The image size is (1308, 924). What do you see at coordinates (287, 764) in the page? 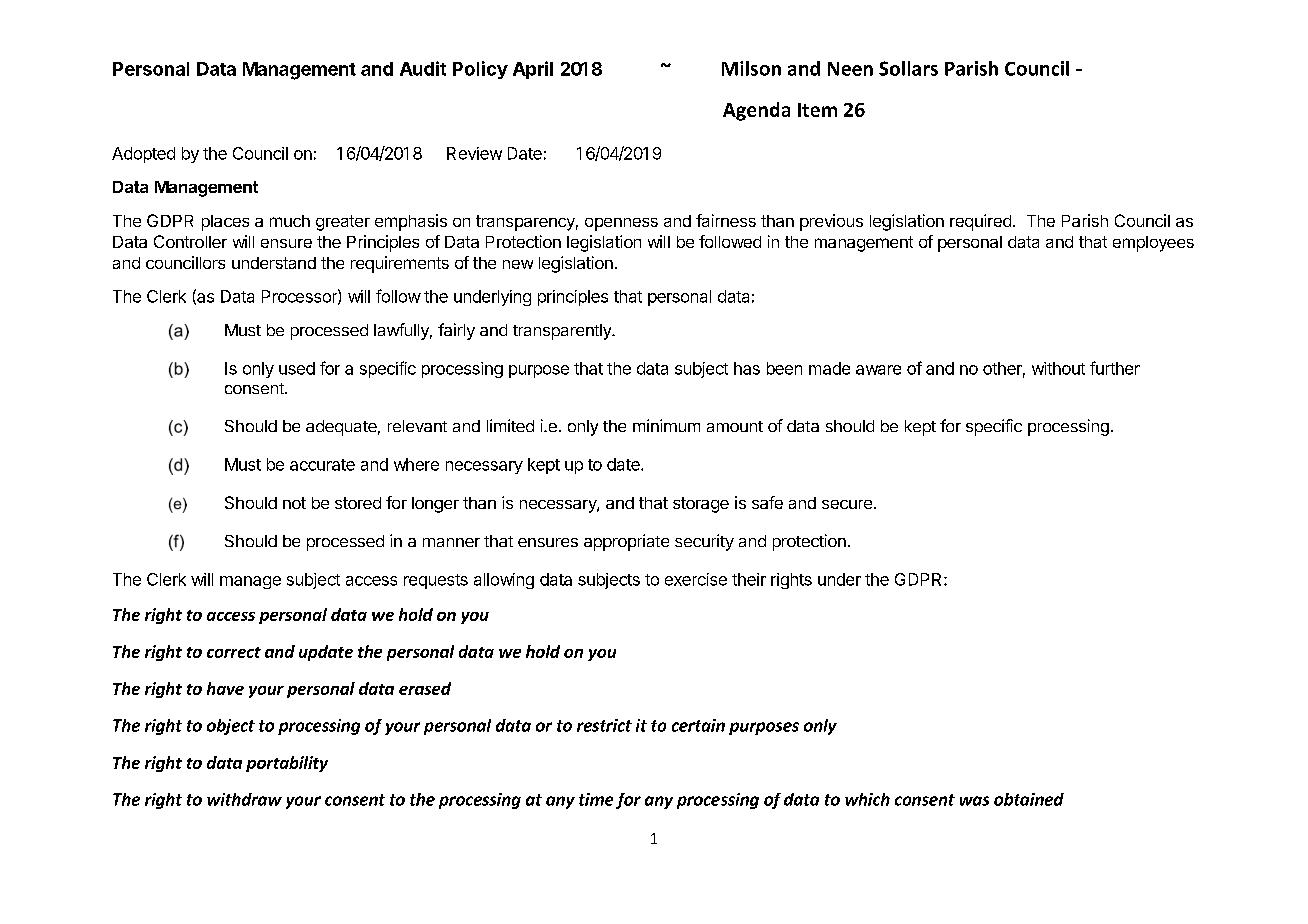
I see `portability` at bounding box center [287, 764].
